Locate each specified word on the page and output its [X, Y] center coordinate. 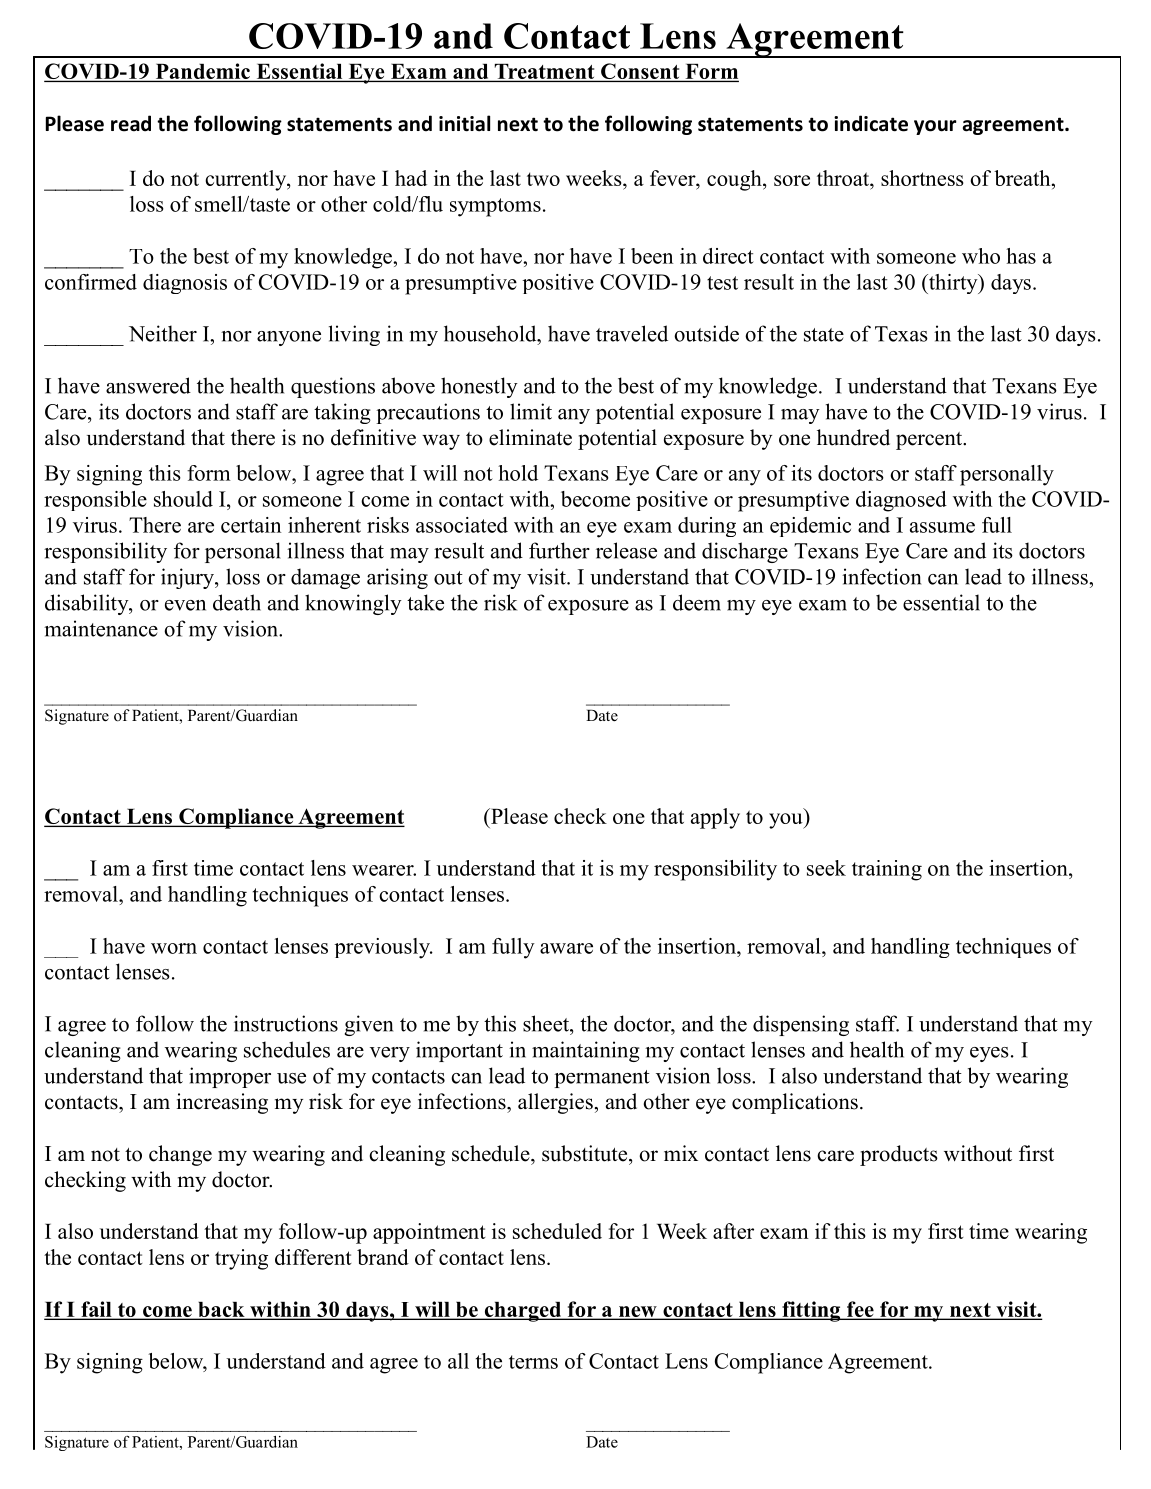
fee [860, 1310]
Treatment [544, 71]
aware [566, 948]
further [559, 550]
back [221, 1310]
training [887, 870]
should [183, 499]
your [935, 127]
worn [174, 948]
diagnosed [901, 501]
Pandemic [203, 71]
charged [522, 1312]
